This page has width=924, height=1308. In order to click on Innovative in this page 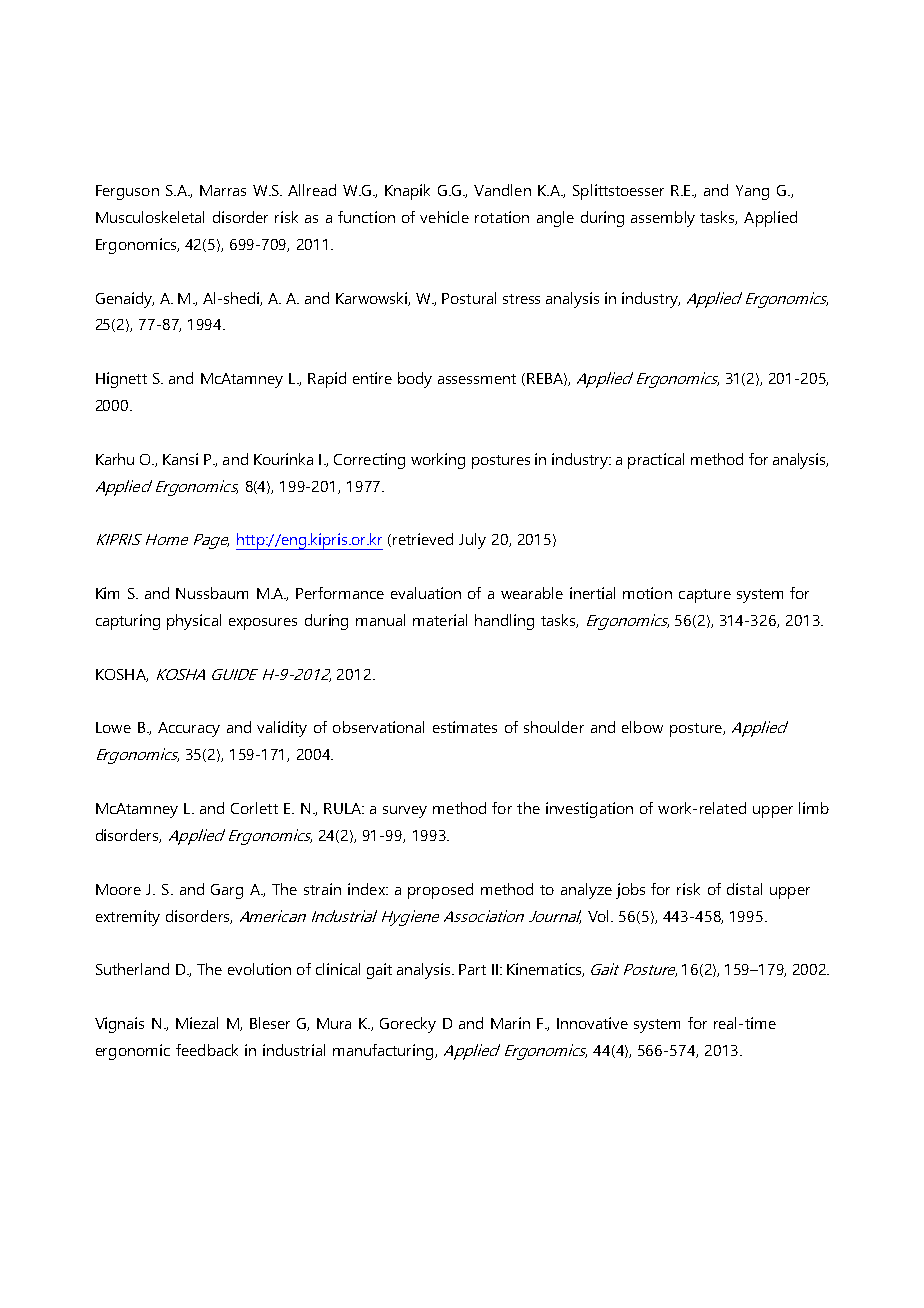, I will do `click(592, 1023)`.
